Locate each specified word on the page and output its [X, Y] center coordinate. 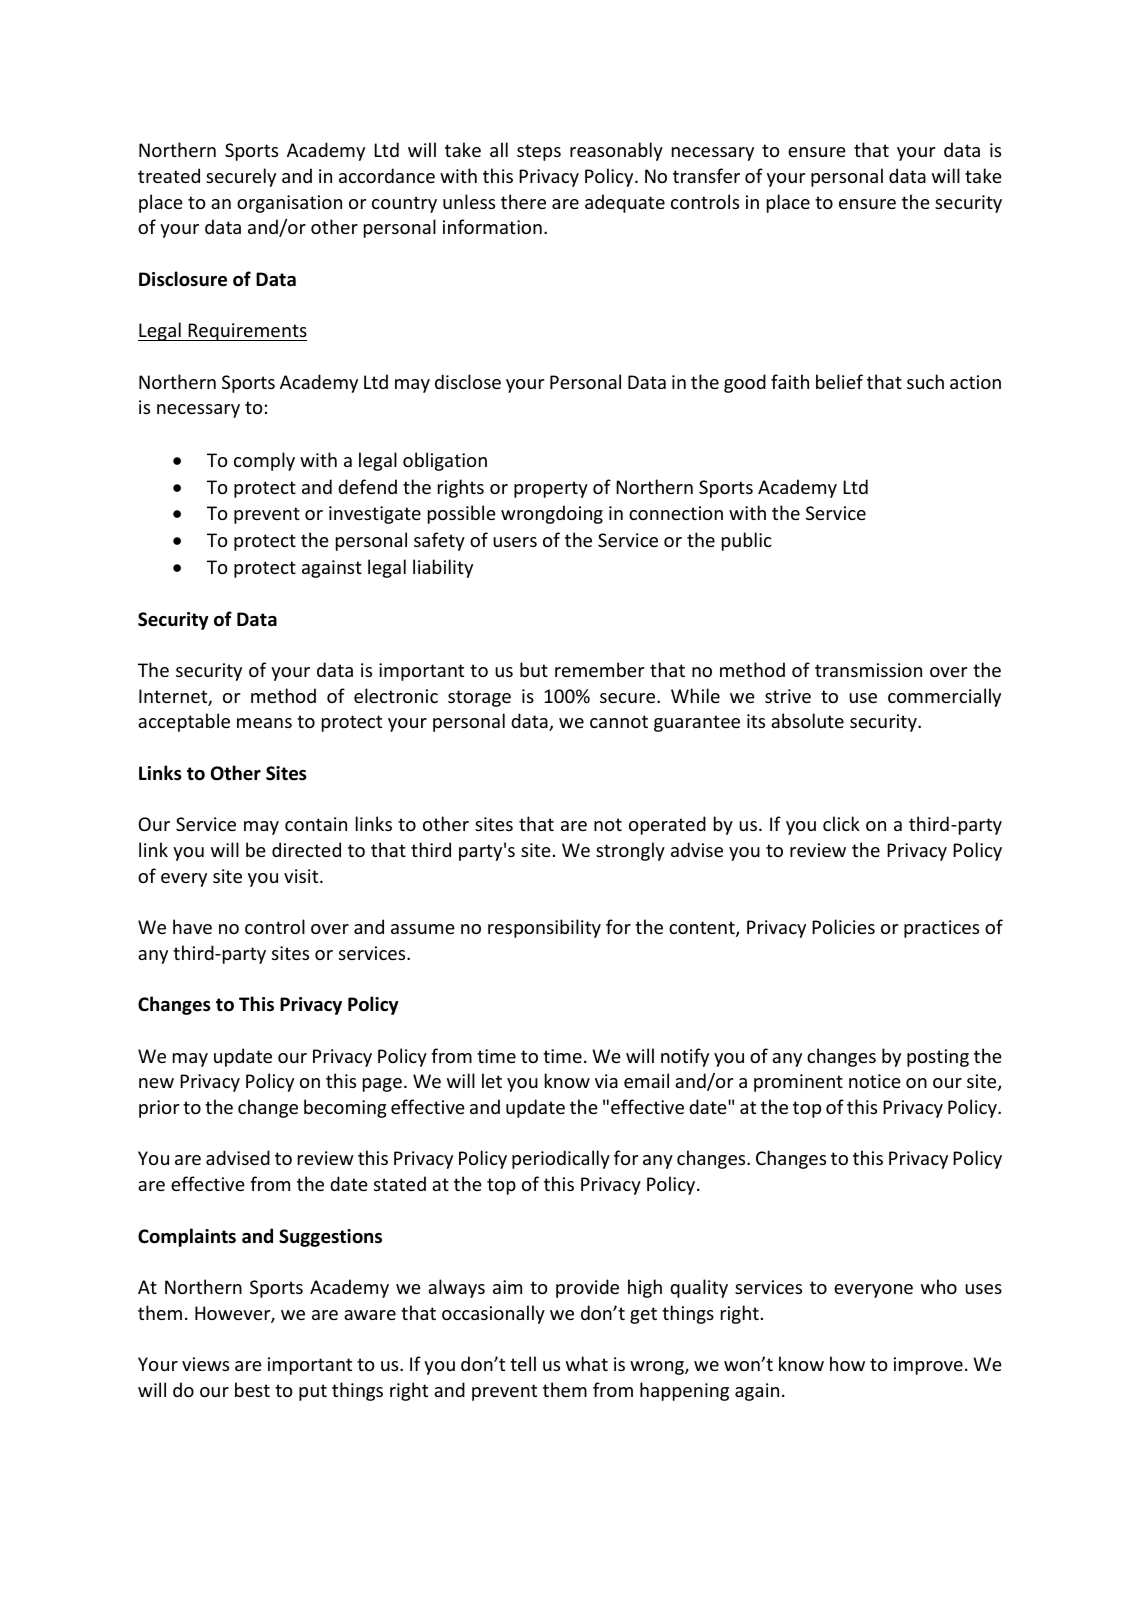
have [192, 926]
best [252, 1389]
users [515, 542]
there [523, 201]
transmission [868, 670]
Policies [843, 926]
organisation [289, 204]
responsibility [544, 928]
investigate [375, 515]
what [587, 1363]
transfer [706, 175]
